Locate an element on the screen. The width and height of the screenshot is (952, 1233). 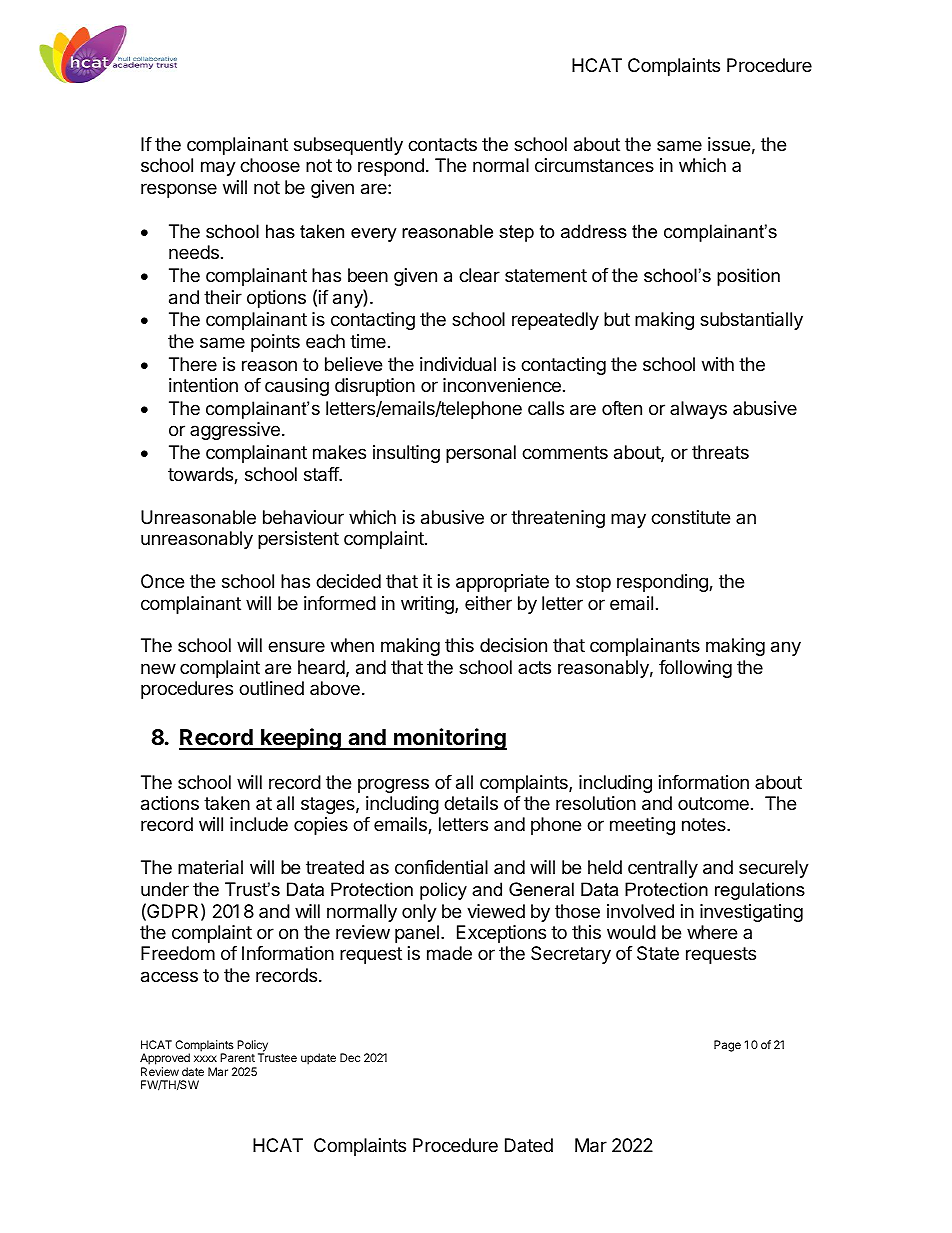
Once is located at coordinates (162, 581).
